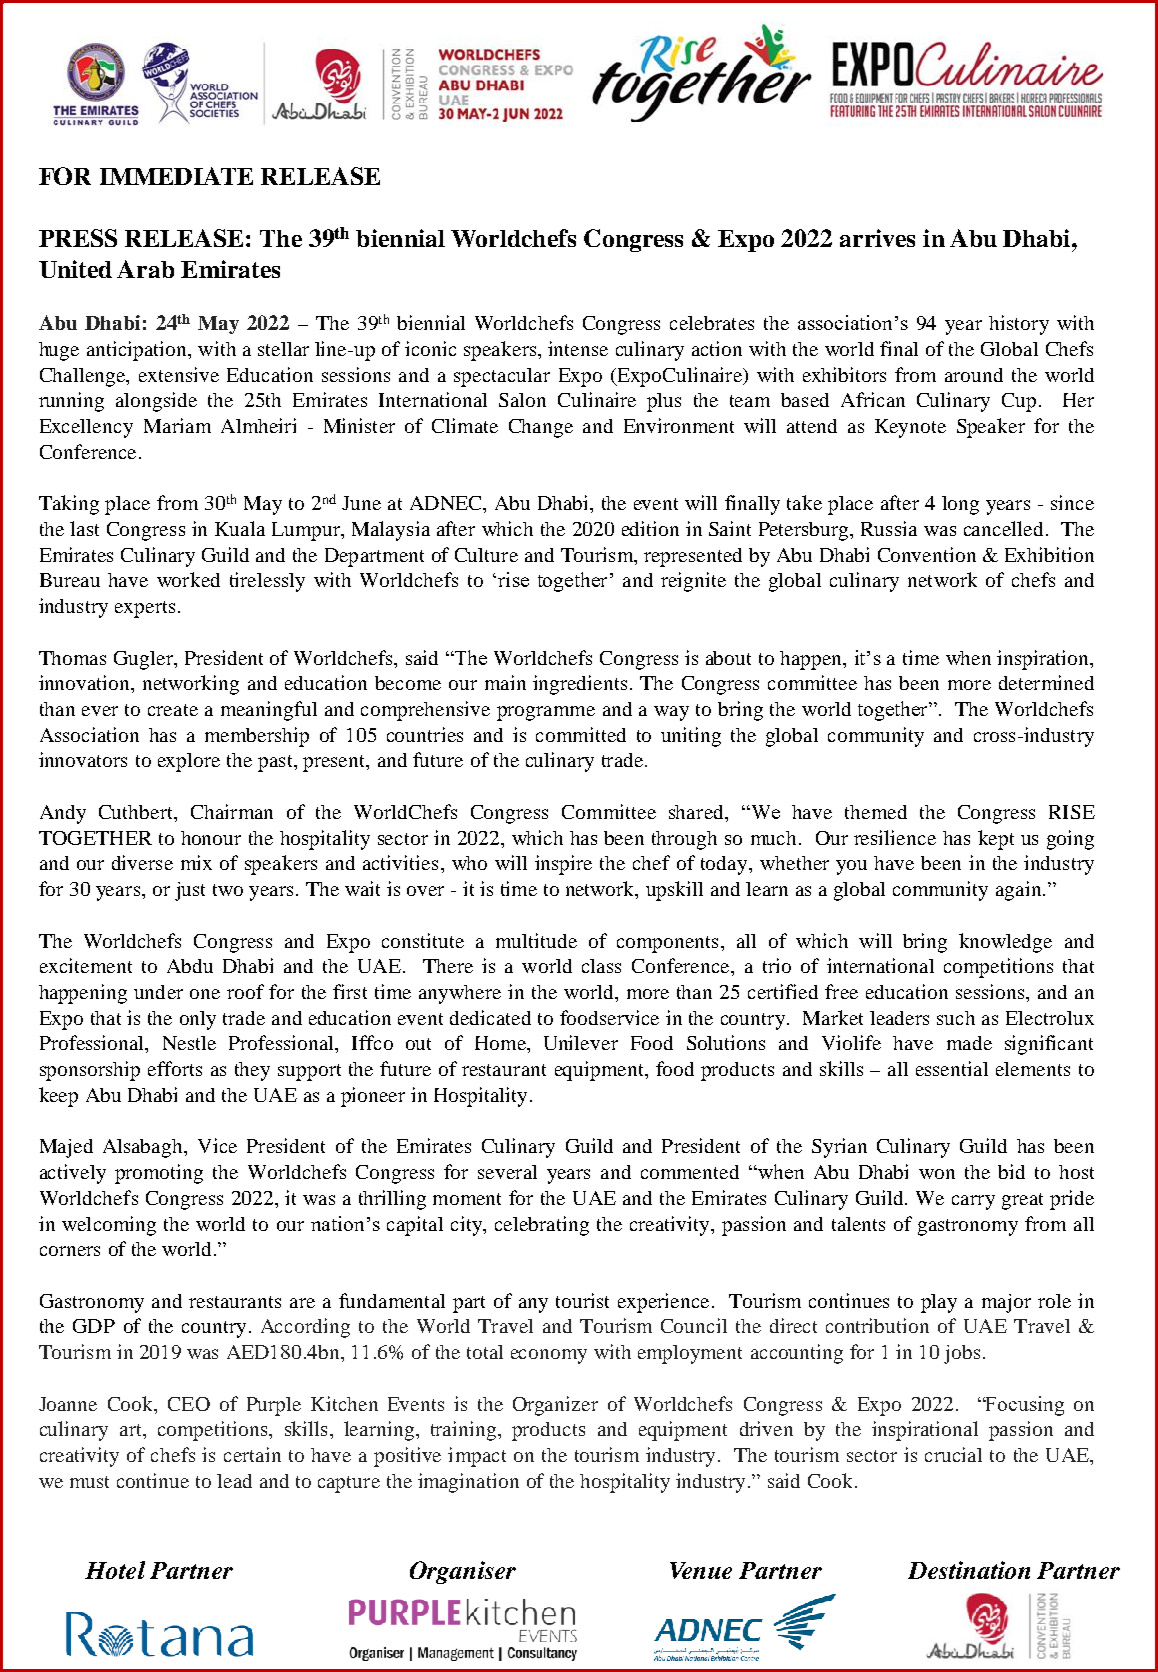 Image resolution: width=1158 pixels, height=1672 pixels. I want to click on ingredients, so click(580, 685).
